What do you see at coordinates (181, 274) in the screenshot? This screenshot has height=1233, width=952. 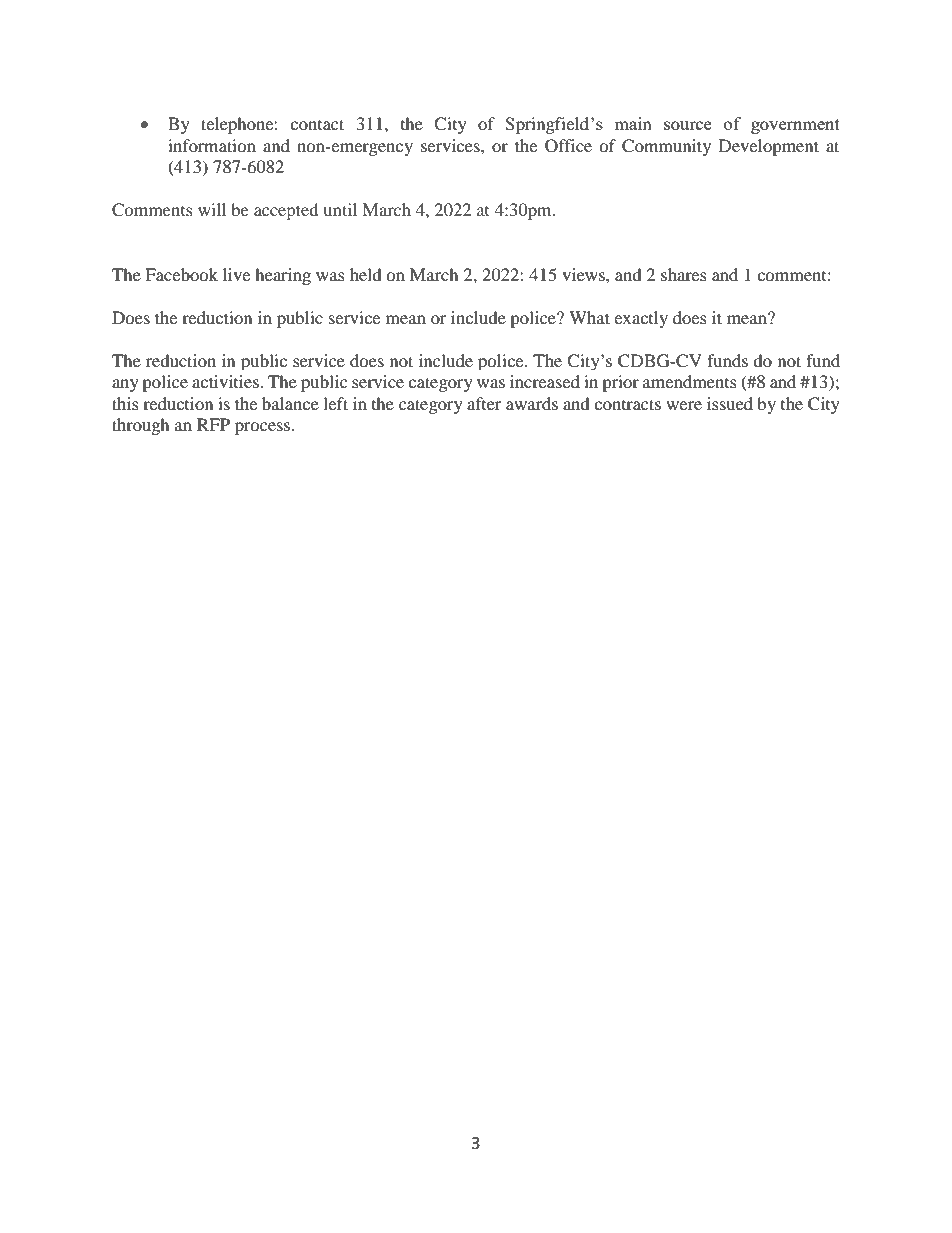 I see `Facebook` at bounding box center [181, 274].
